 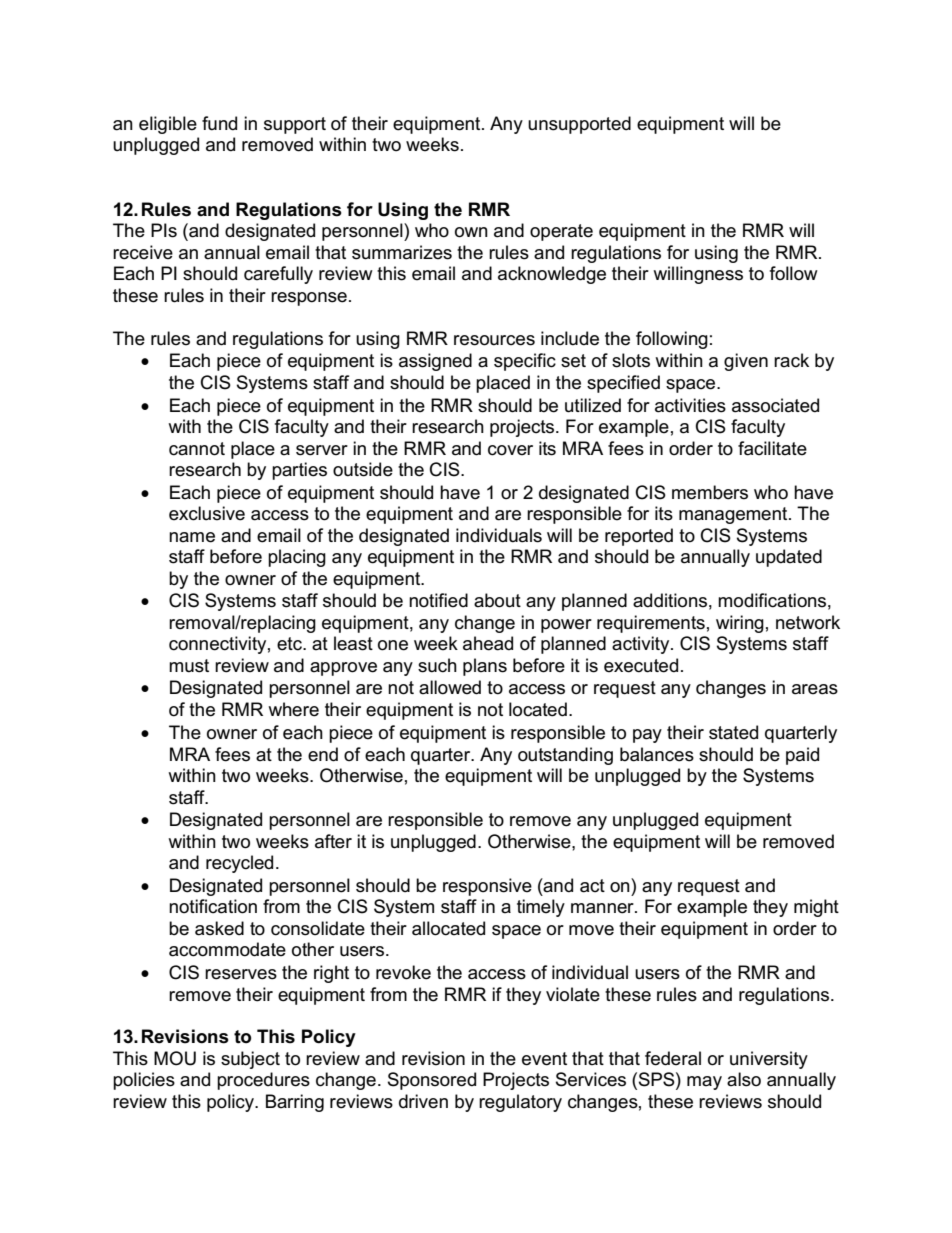 I want to click on cannot, so click(x=197, y=449).
